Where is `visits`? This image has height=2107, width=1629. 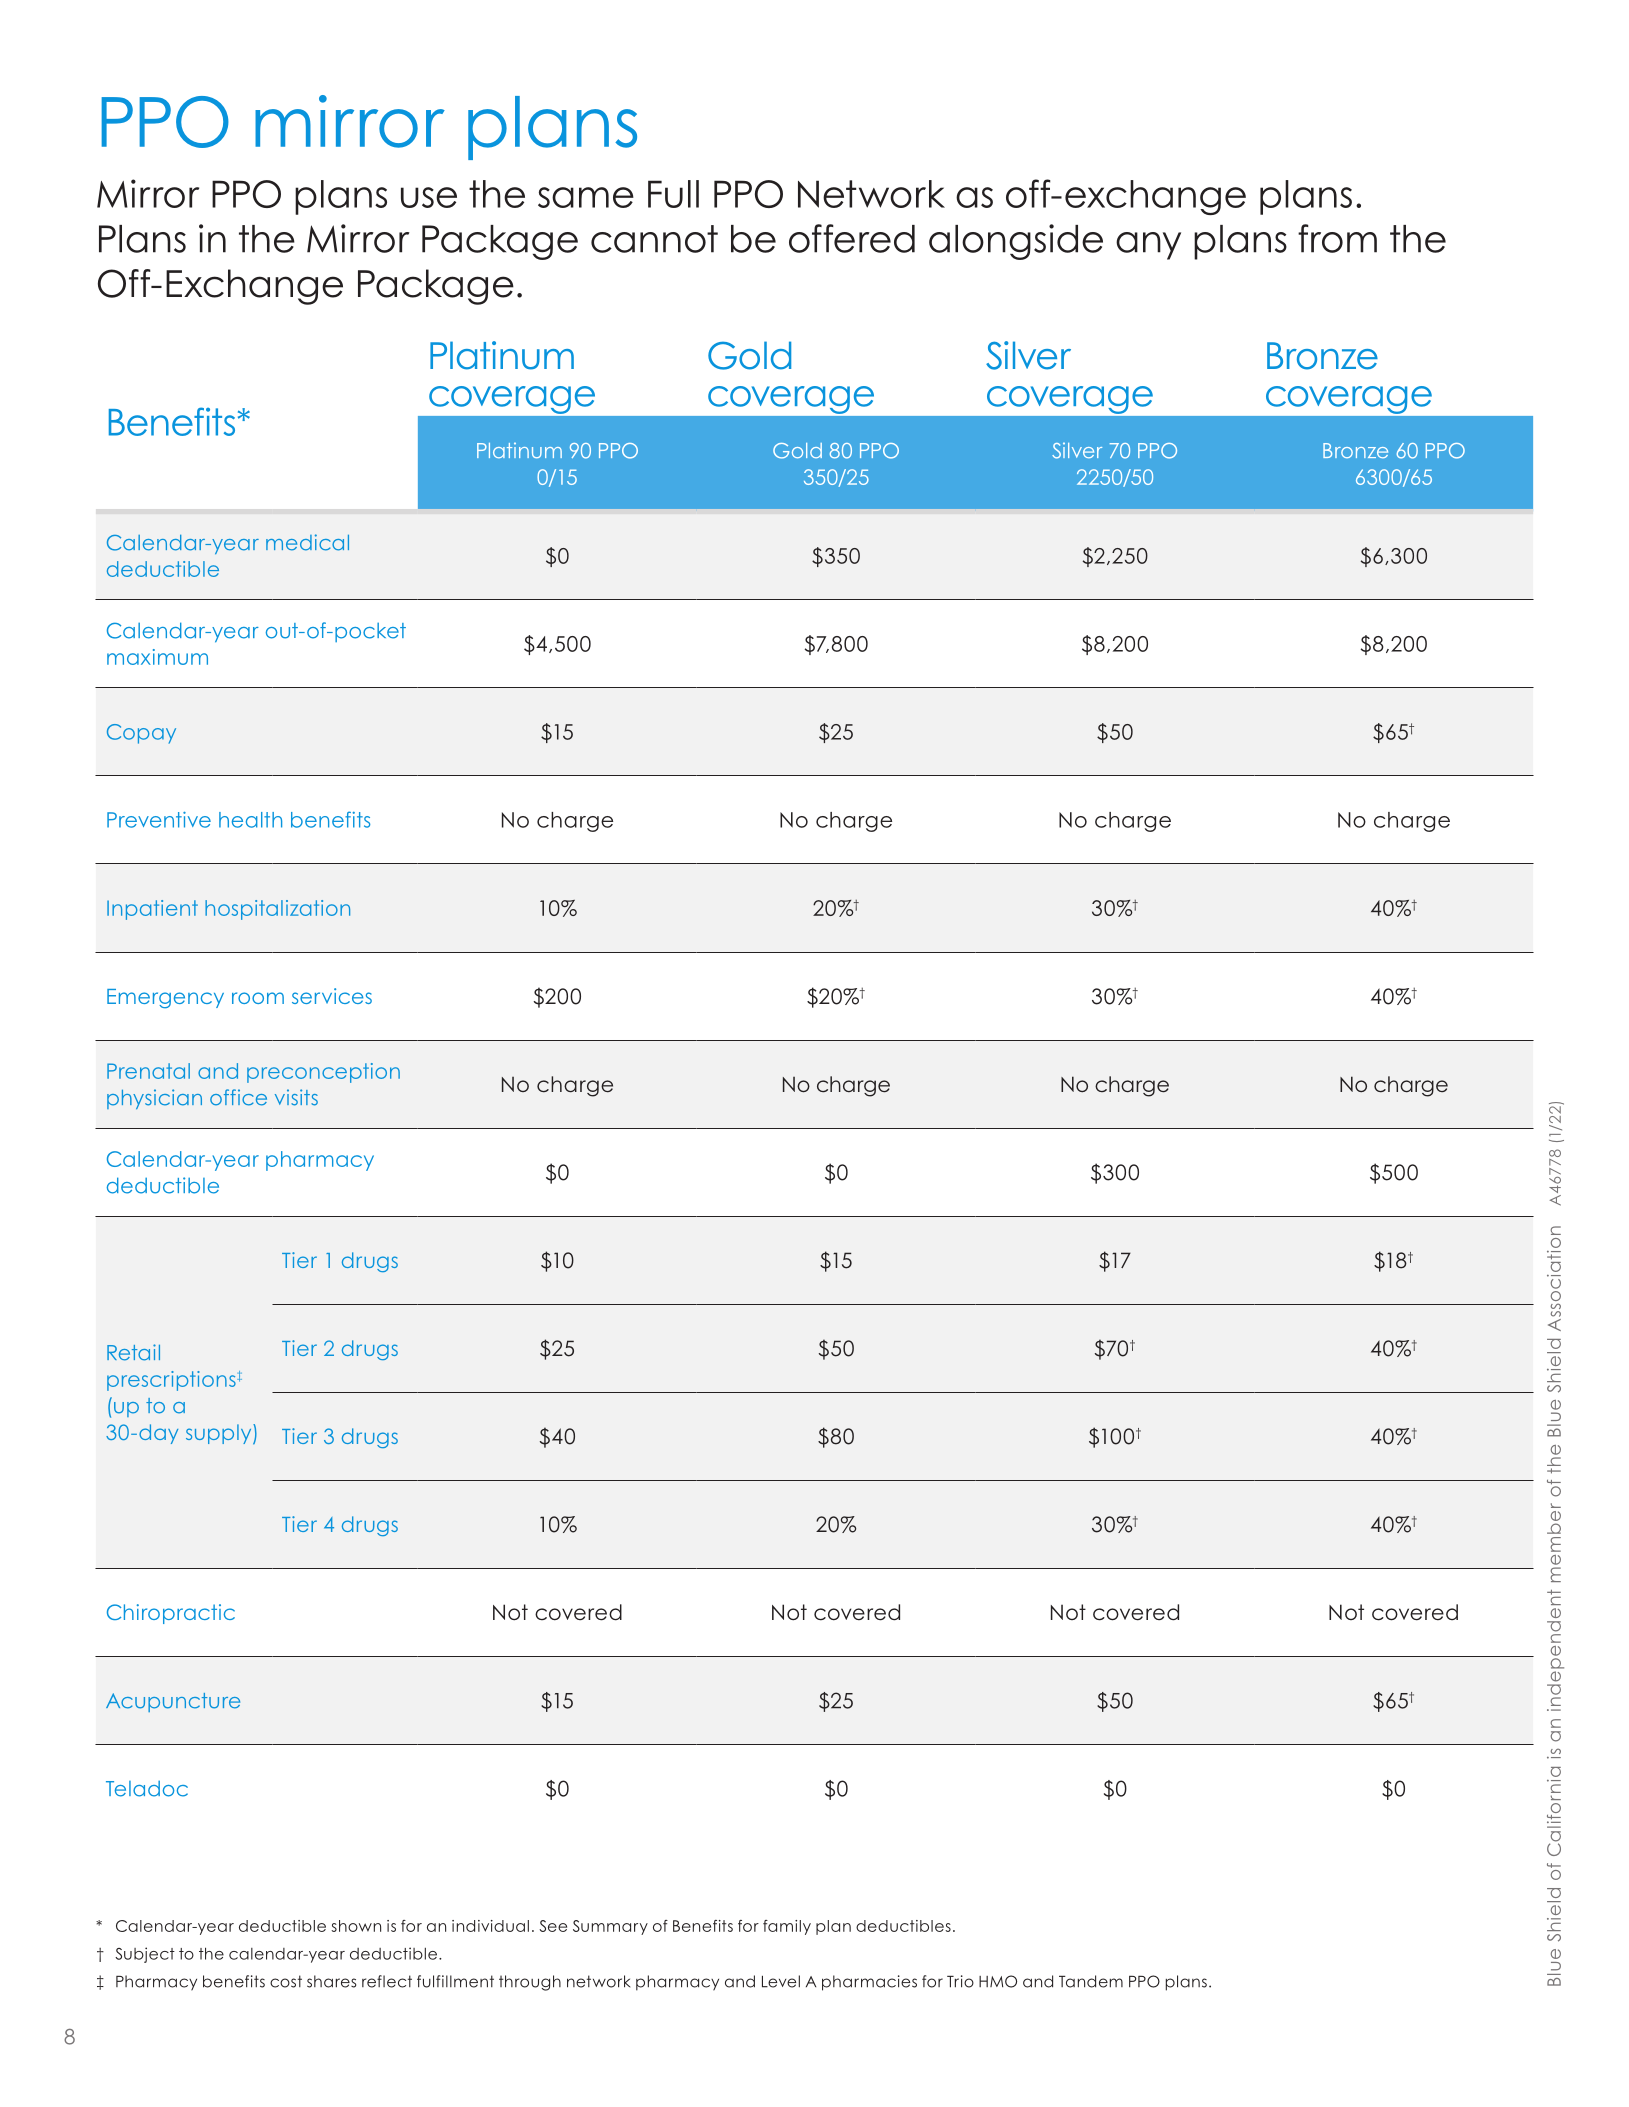 visits is located at coordinates (296, 1097).
